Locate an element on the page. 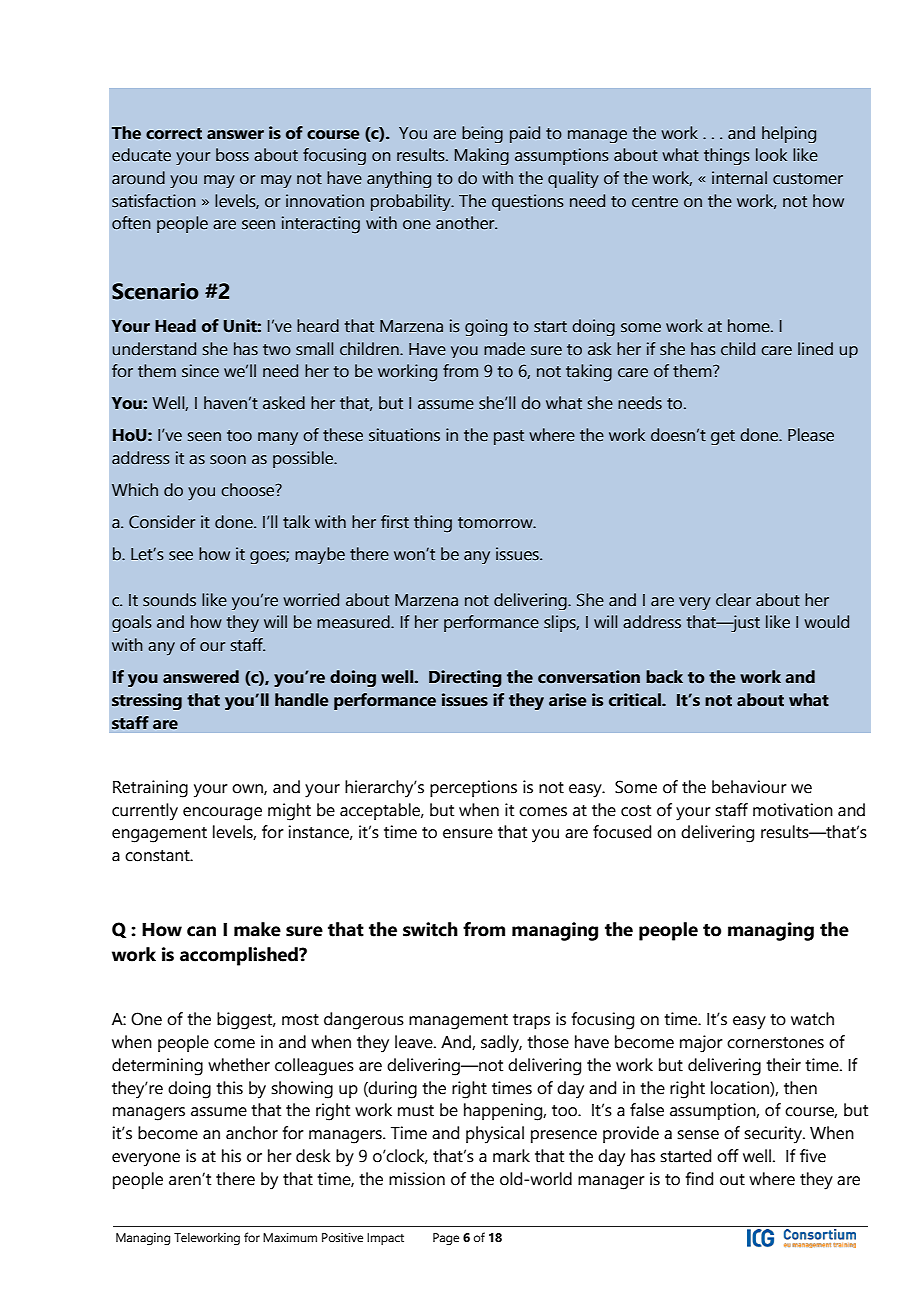 The image size is (924, 1308). Page is located at coordinates (446, 1239).
